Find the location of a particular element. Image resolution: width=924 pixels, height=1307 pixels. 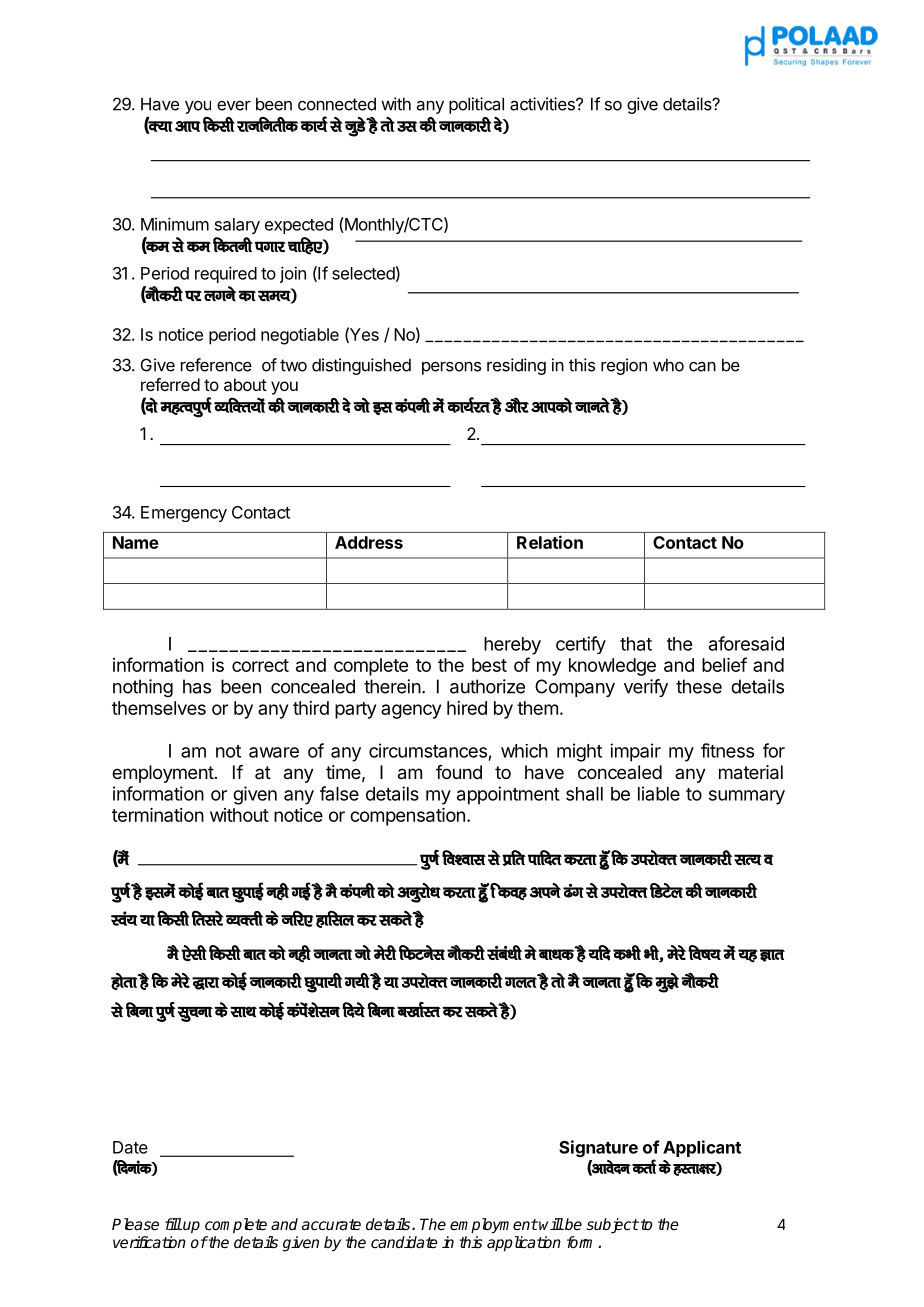

these is located at coordinates (699, 686).
